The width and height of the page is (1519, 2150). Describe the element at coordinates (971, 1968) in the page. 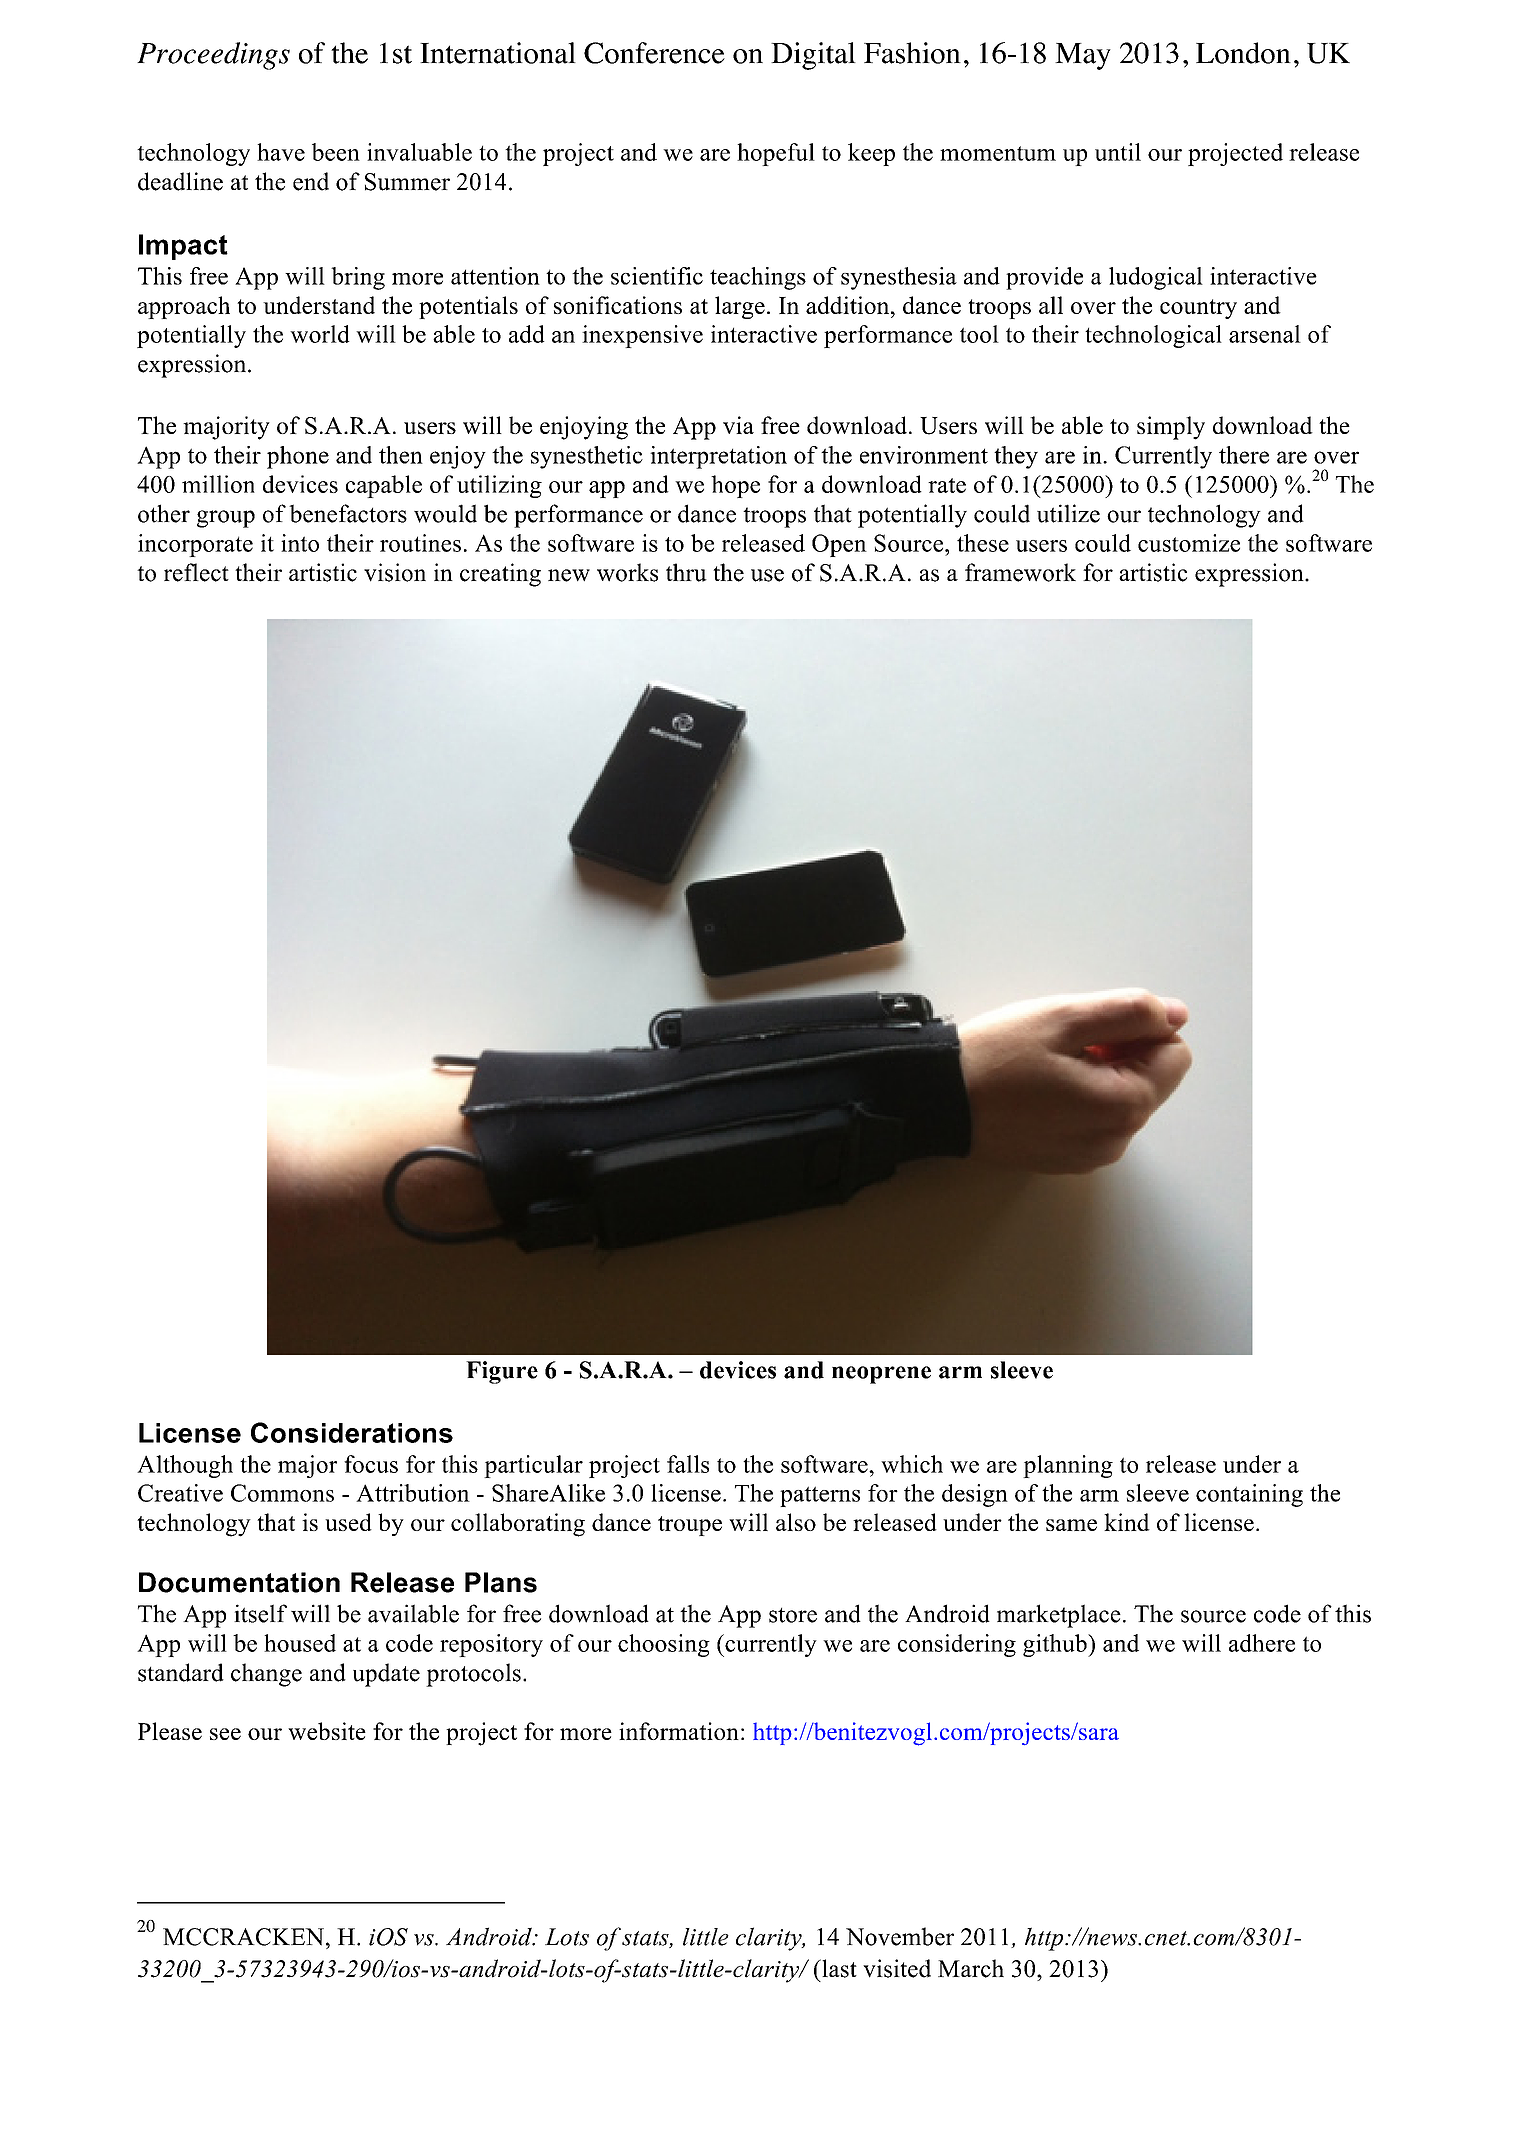

I see `March` at that location.
